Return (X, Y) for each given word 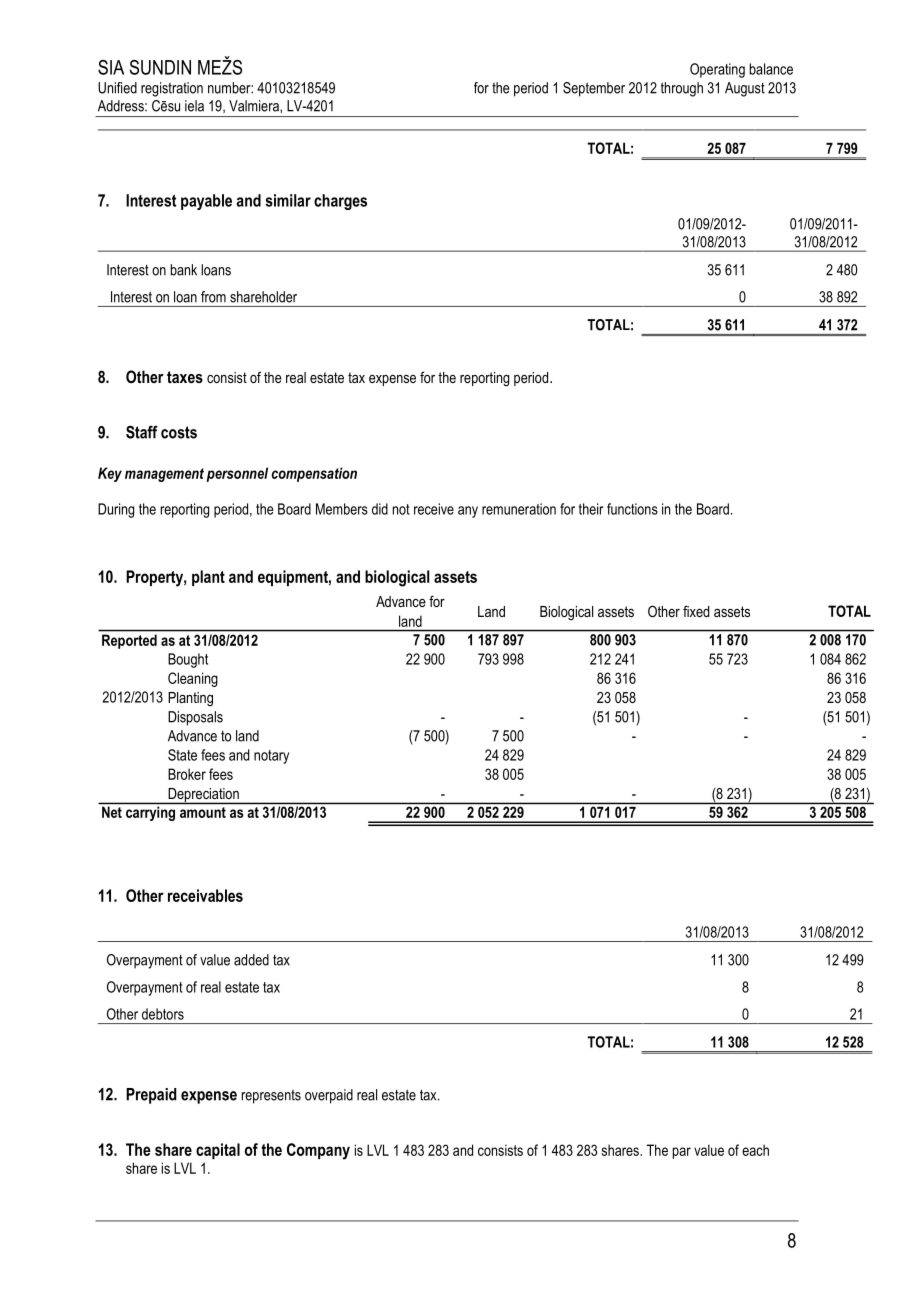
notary (271, 757)
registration (172, 89)
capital (218, 1151)
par (682, 1153)
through (682, 89)
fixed (696, 611)
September (594, 89)
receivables (205, 895)
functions (632, 509)
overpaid (329, 1096)
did (380, 509)
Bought (188, 660)
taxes (185, 377)
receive (434, 509)
